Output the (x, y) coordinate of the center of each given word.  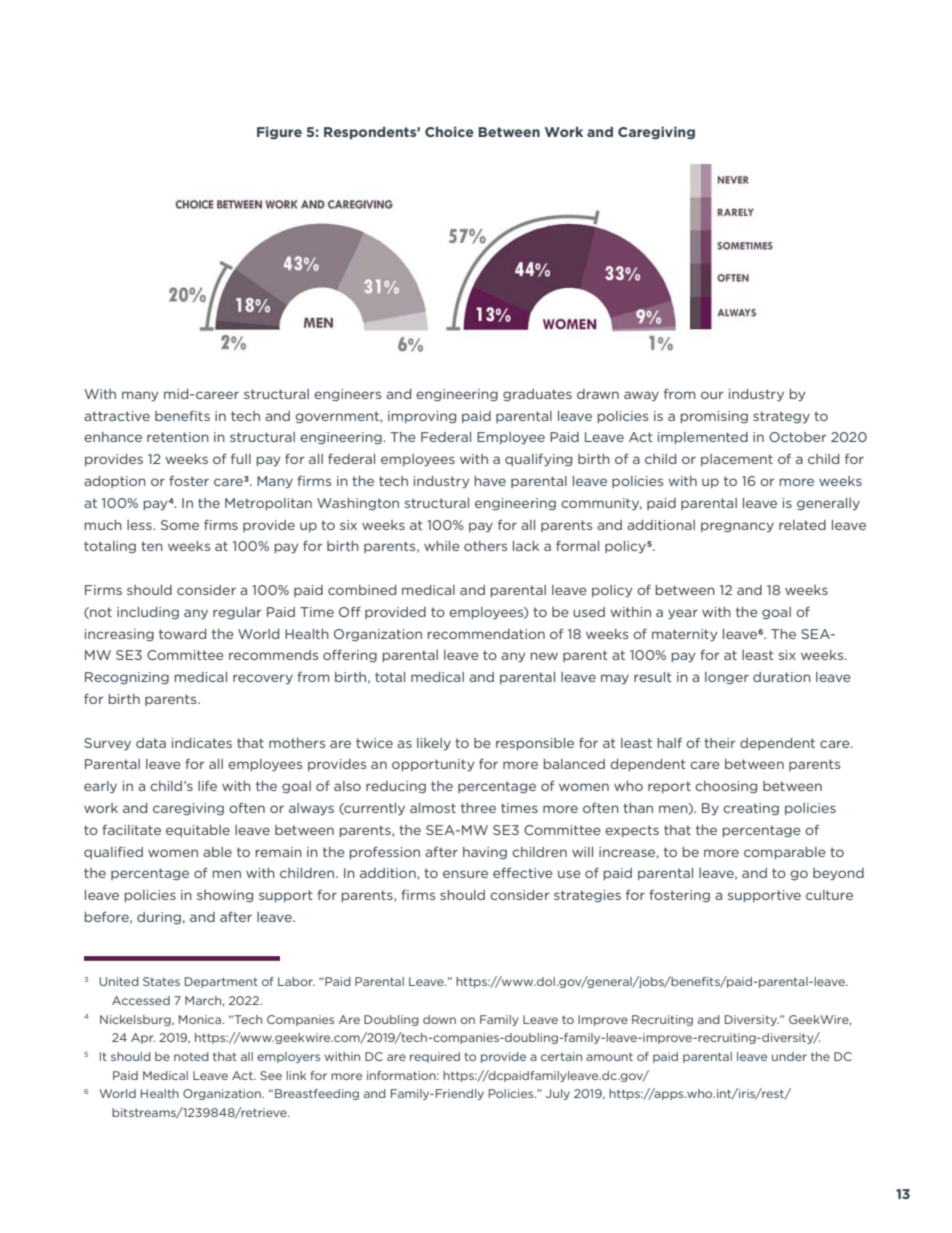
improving (422, 417)
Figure (279, 133)
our (712, 395)
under (789, 1056)
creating (751, 809)
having (485, 853)
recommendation (486, 634)
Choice (449, 131)
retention (178, 437)
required (435, 1057)
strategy (781, 417)
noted (191, 1056)
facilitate (131, 830)
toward (182, 634)
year (683, 614)
